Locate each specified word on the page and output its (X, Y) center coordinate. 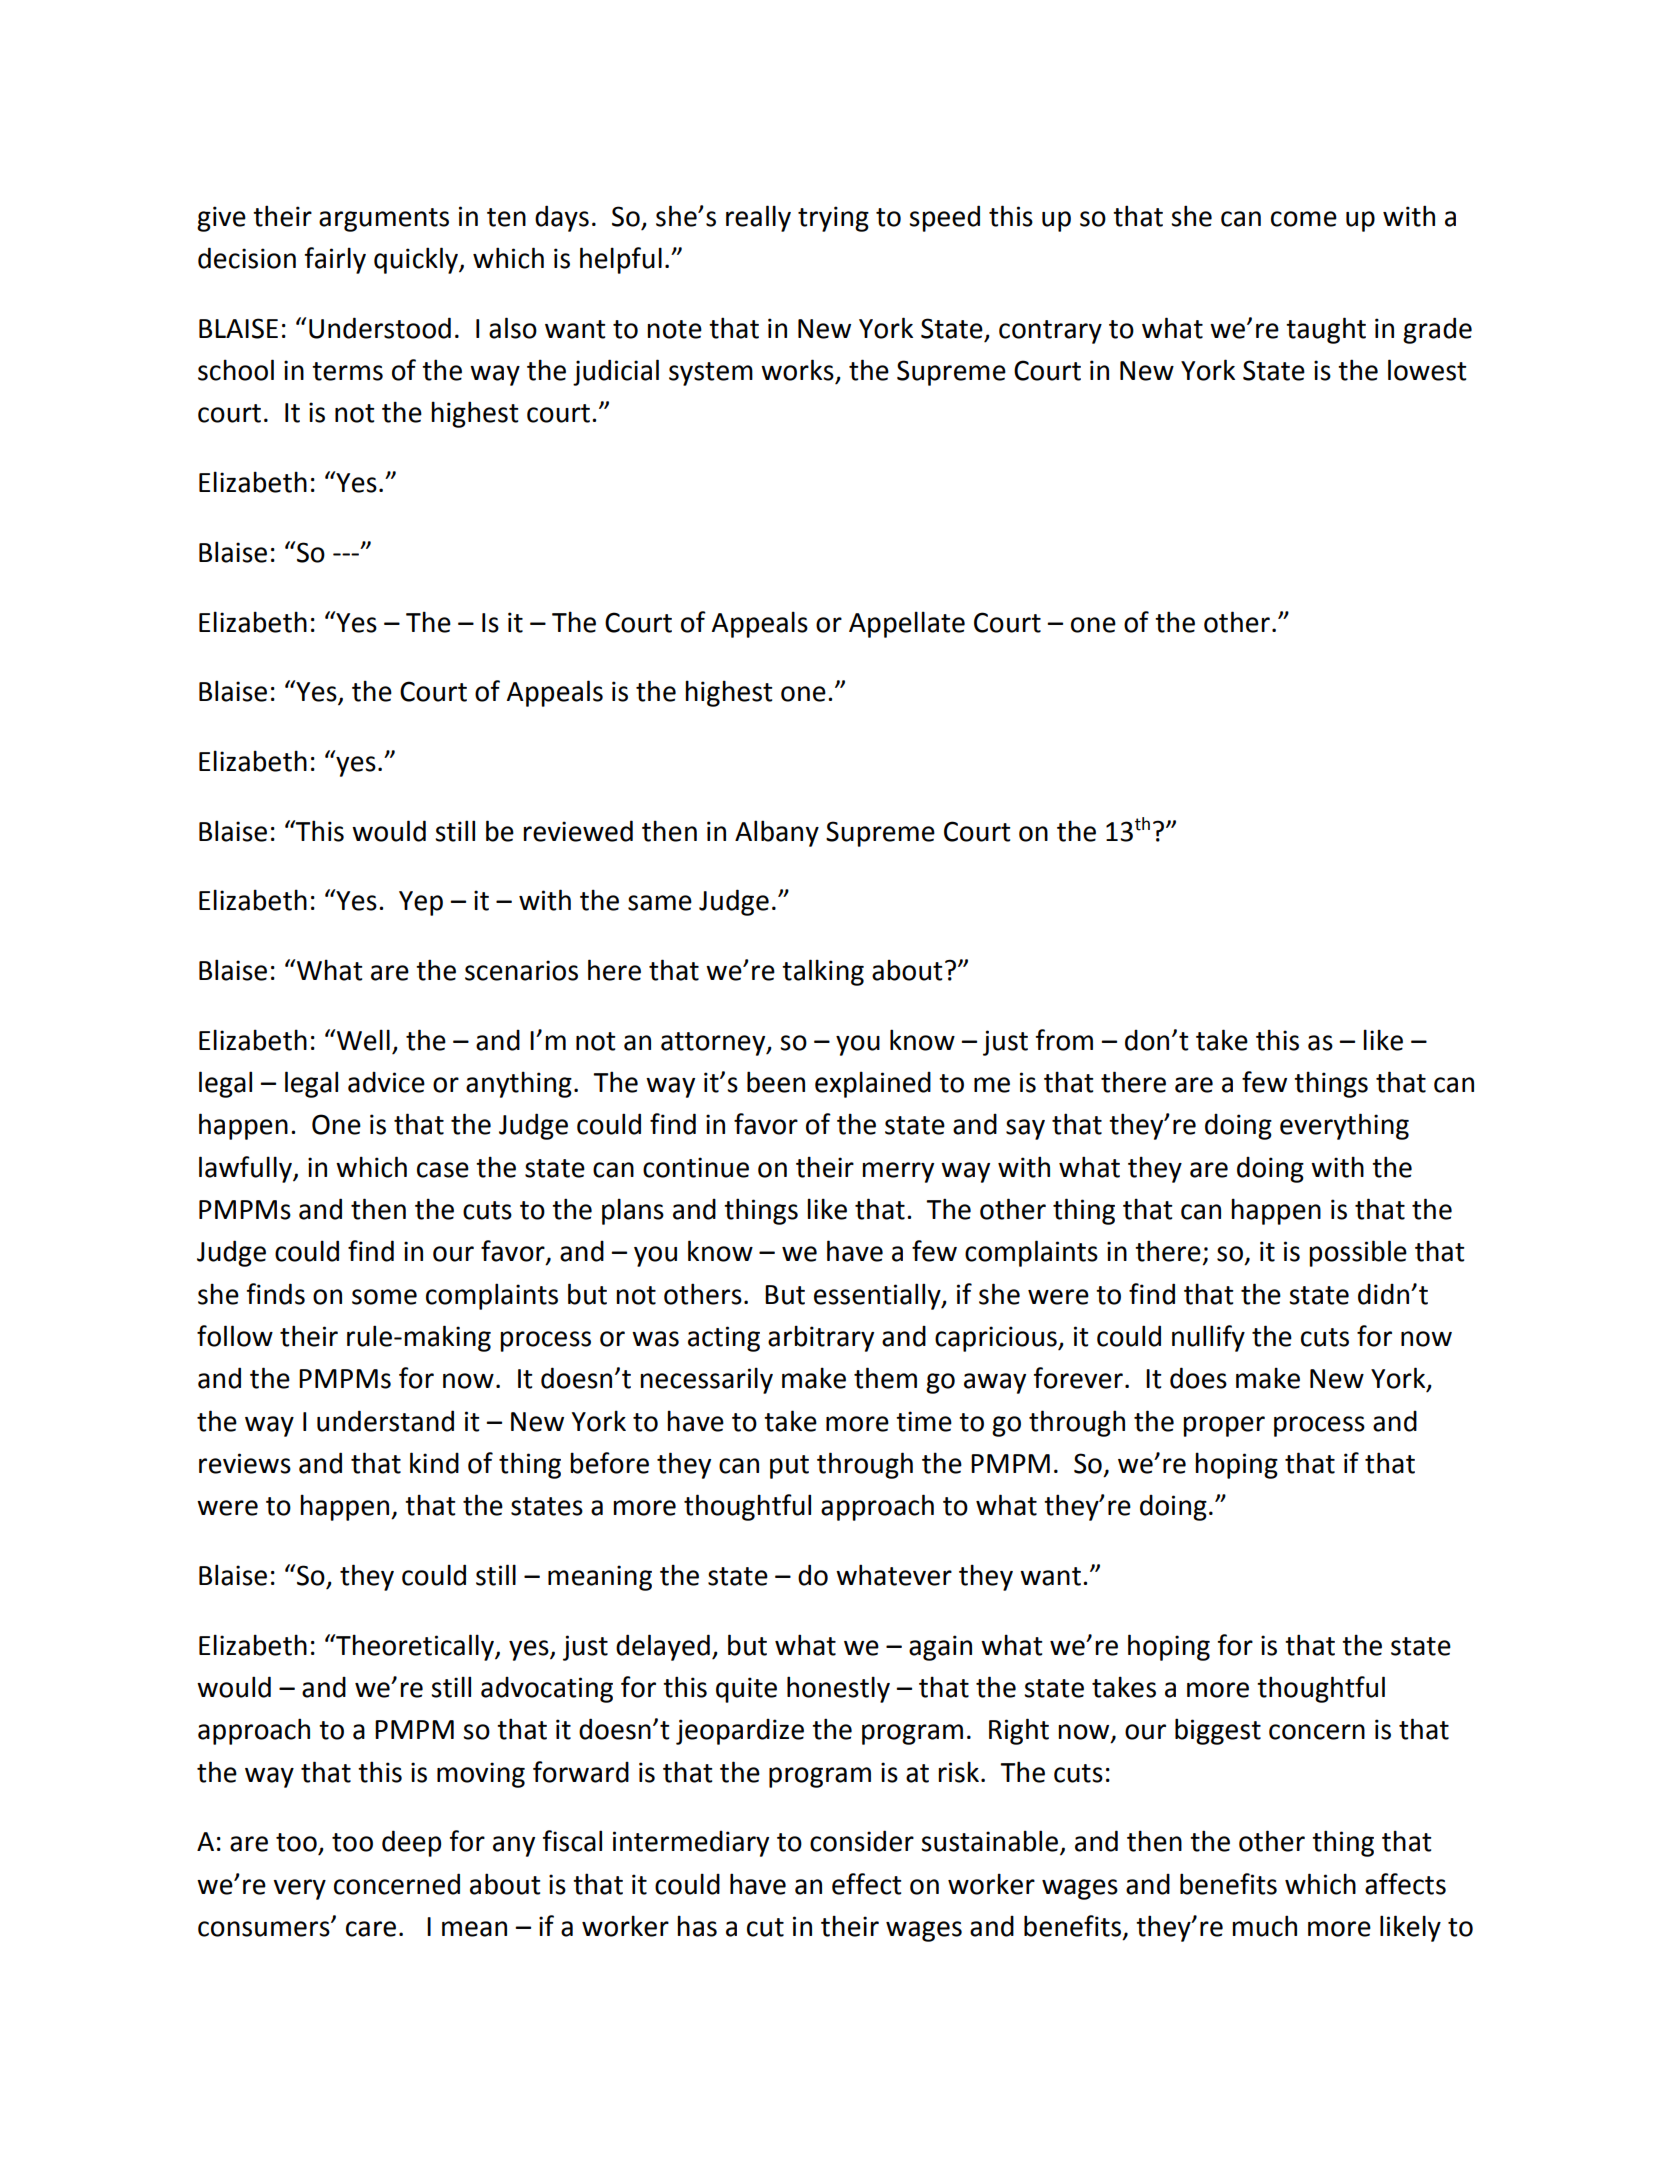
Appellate (907, 624)
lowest (1427, 370)
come (1304, 219)
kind (434, 1463)
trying (833, 219)
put (789, 1467)
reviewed (578, 831)
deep (411, 1843)
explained (873, 1084)
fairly (335, 260)
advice (386, 1082)
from (1064, 1040)
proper (1224, 1426)
